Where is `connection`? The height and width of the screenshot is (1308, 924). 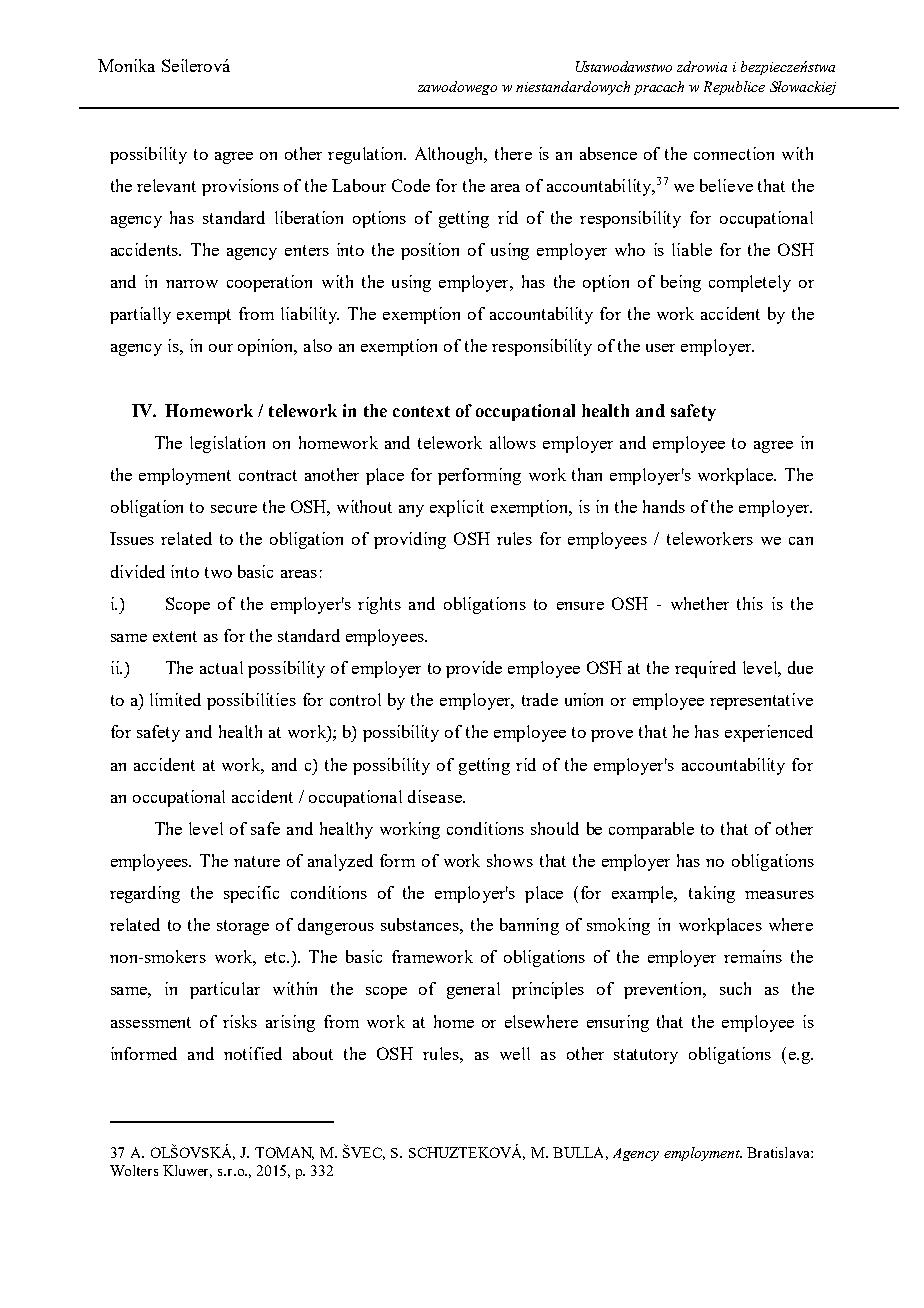
connection is located at coordinates (734, 153).
